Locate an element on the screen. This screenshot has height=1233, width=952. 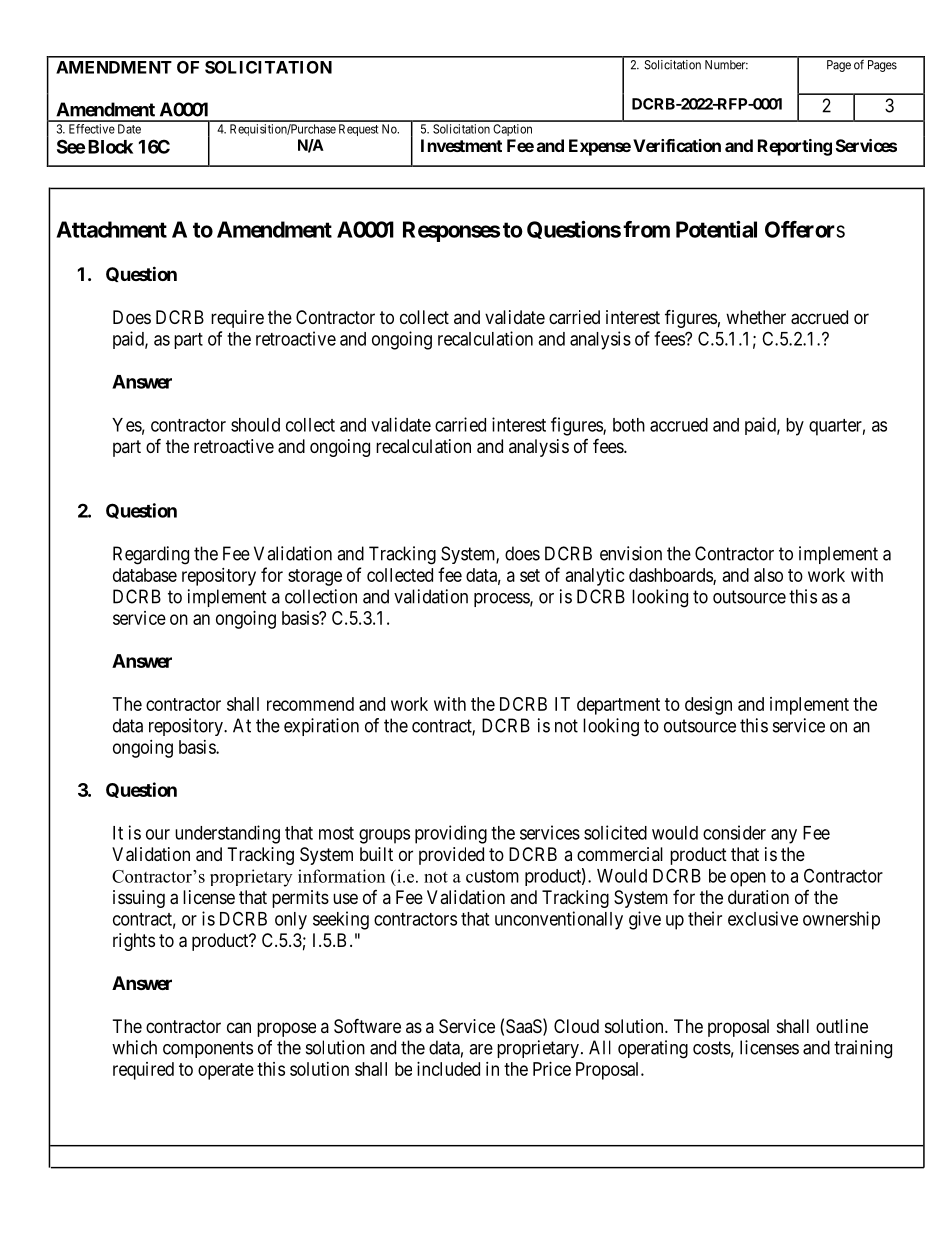
set is located at coordinates (530, 575).
